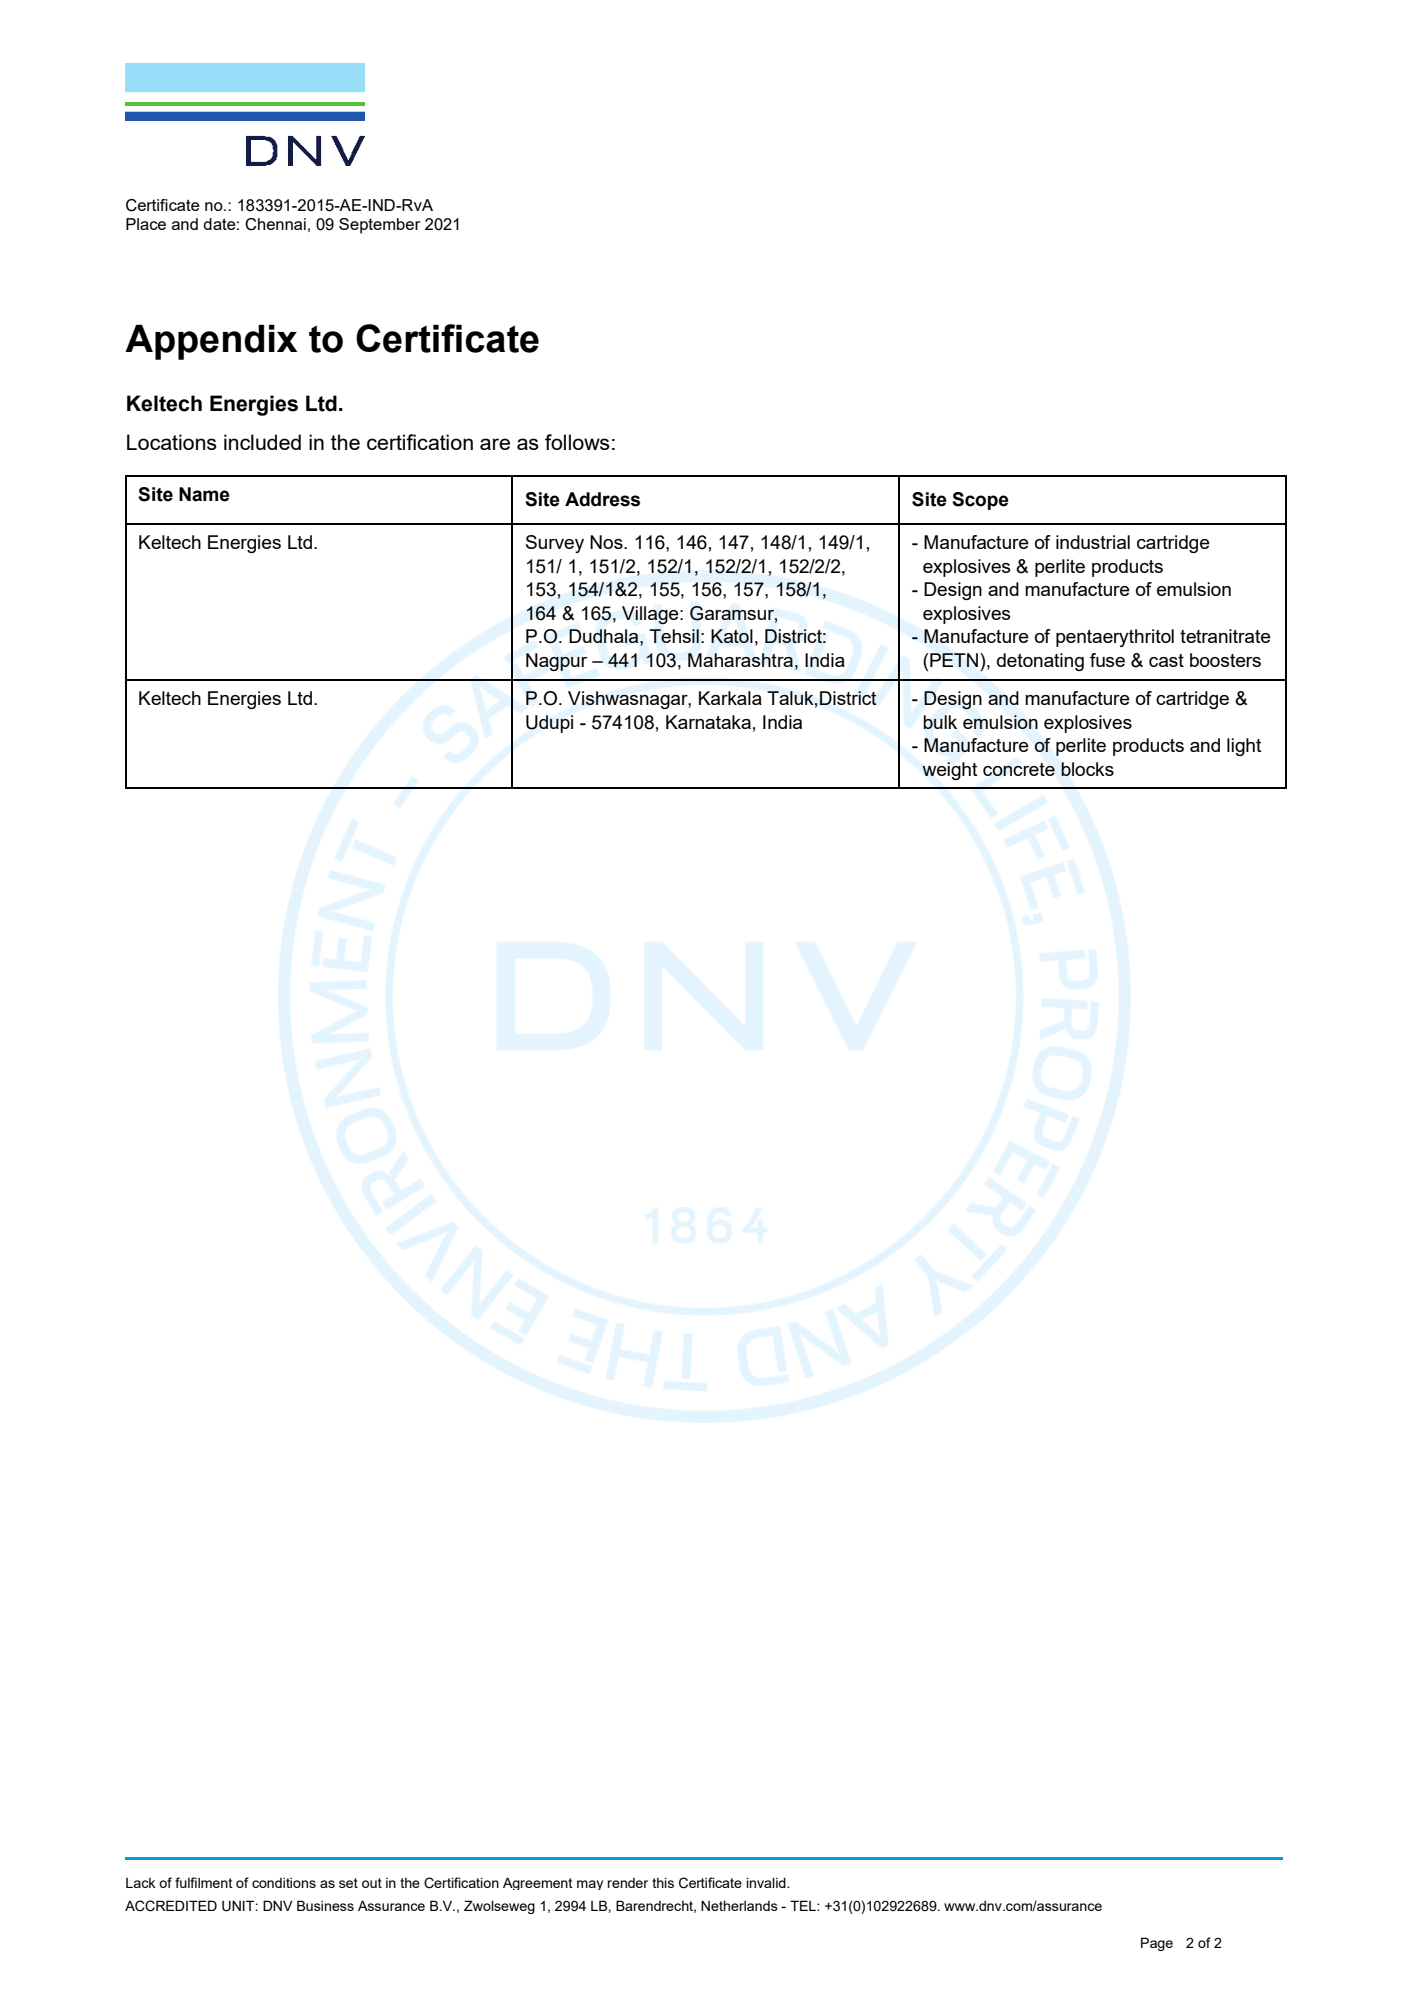 The image size is (1409, 1993). I want to click on Karnataka, so click(708, 722).
